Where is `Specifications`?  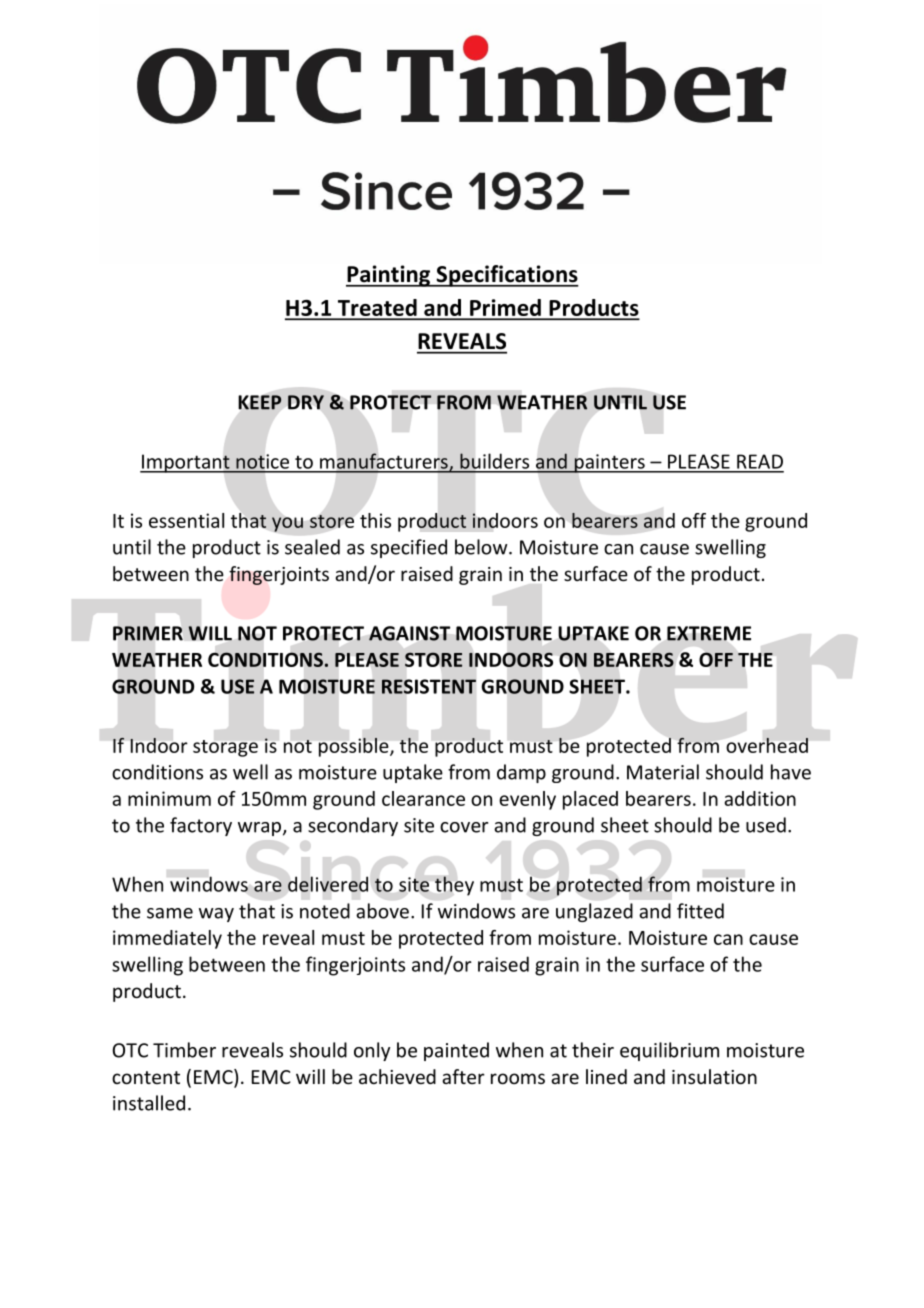
Specifications is located at coordinates (506, 276).
